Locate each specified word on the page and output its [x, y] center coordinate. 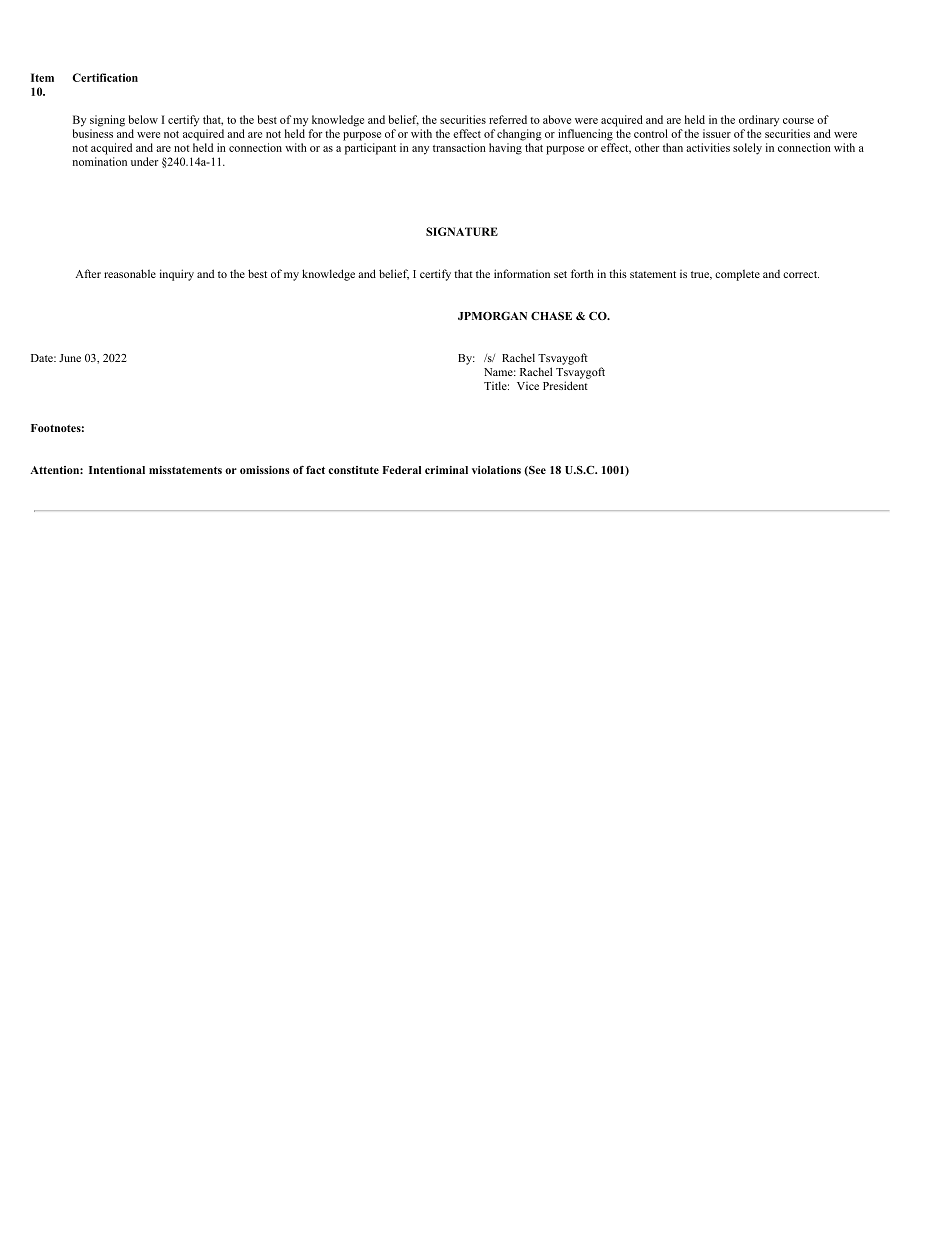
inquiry [177, 275]
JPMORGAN [492, 315]
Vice [528, 386]
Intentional [117, 470]
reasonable [130, 273]
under [144, 161]
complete [737, 275]
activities [708, 147]
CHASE [551, 316]
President [565, 385]
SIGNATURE [462, 231]
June [70, 358]
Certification [105, 77]
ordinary [759, 121]
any [420, 150]
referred [508, 119]
